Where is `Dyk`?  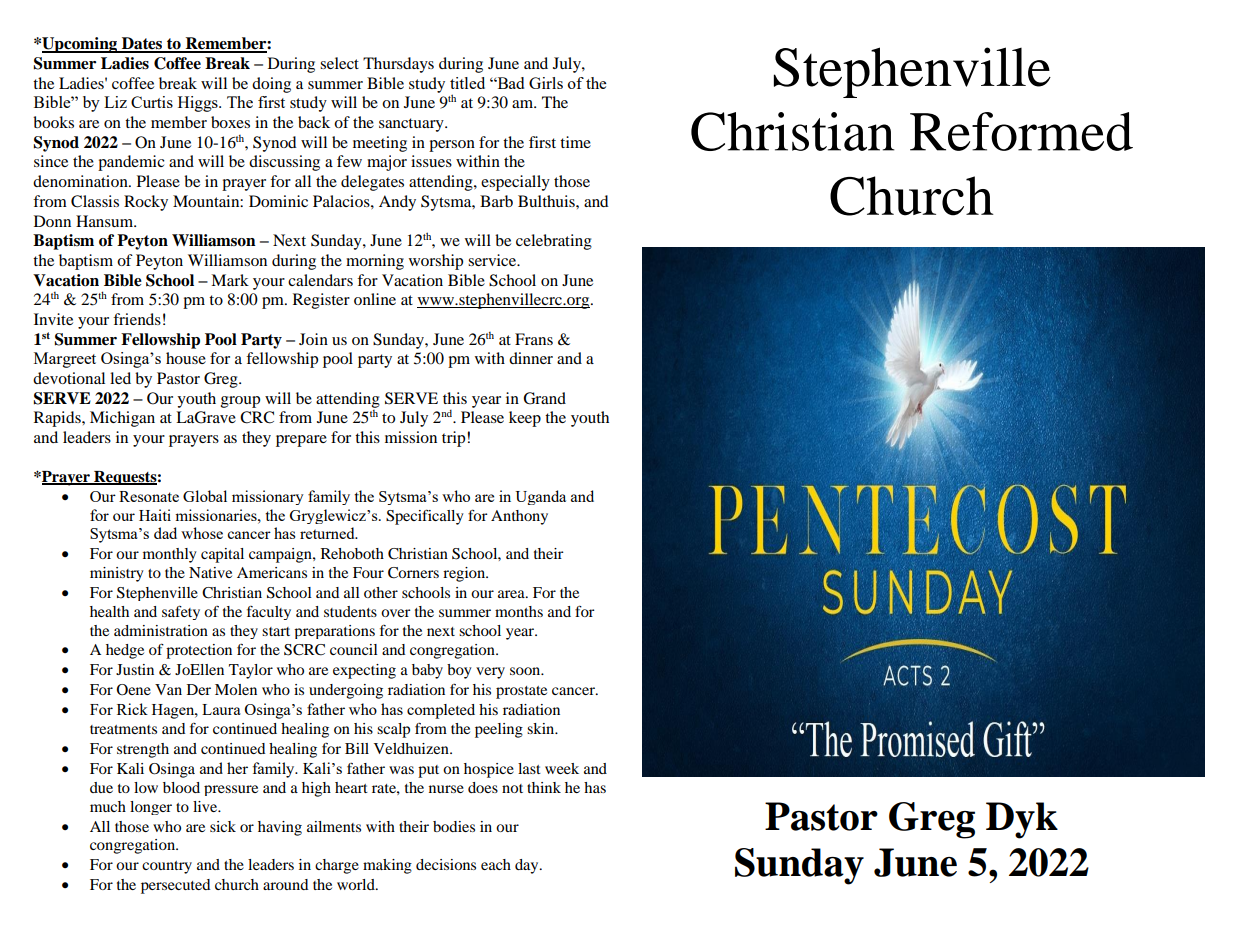 Dyk is located at coordinates (1022, 820).
